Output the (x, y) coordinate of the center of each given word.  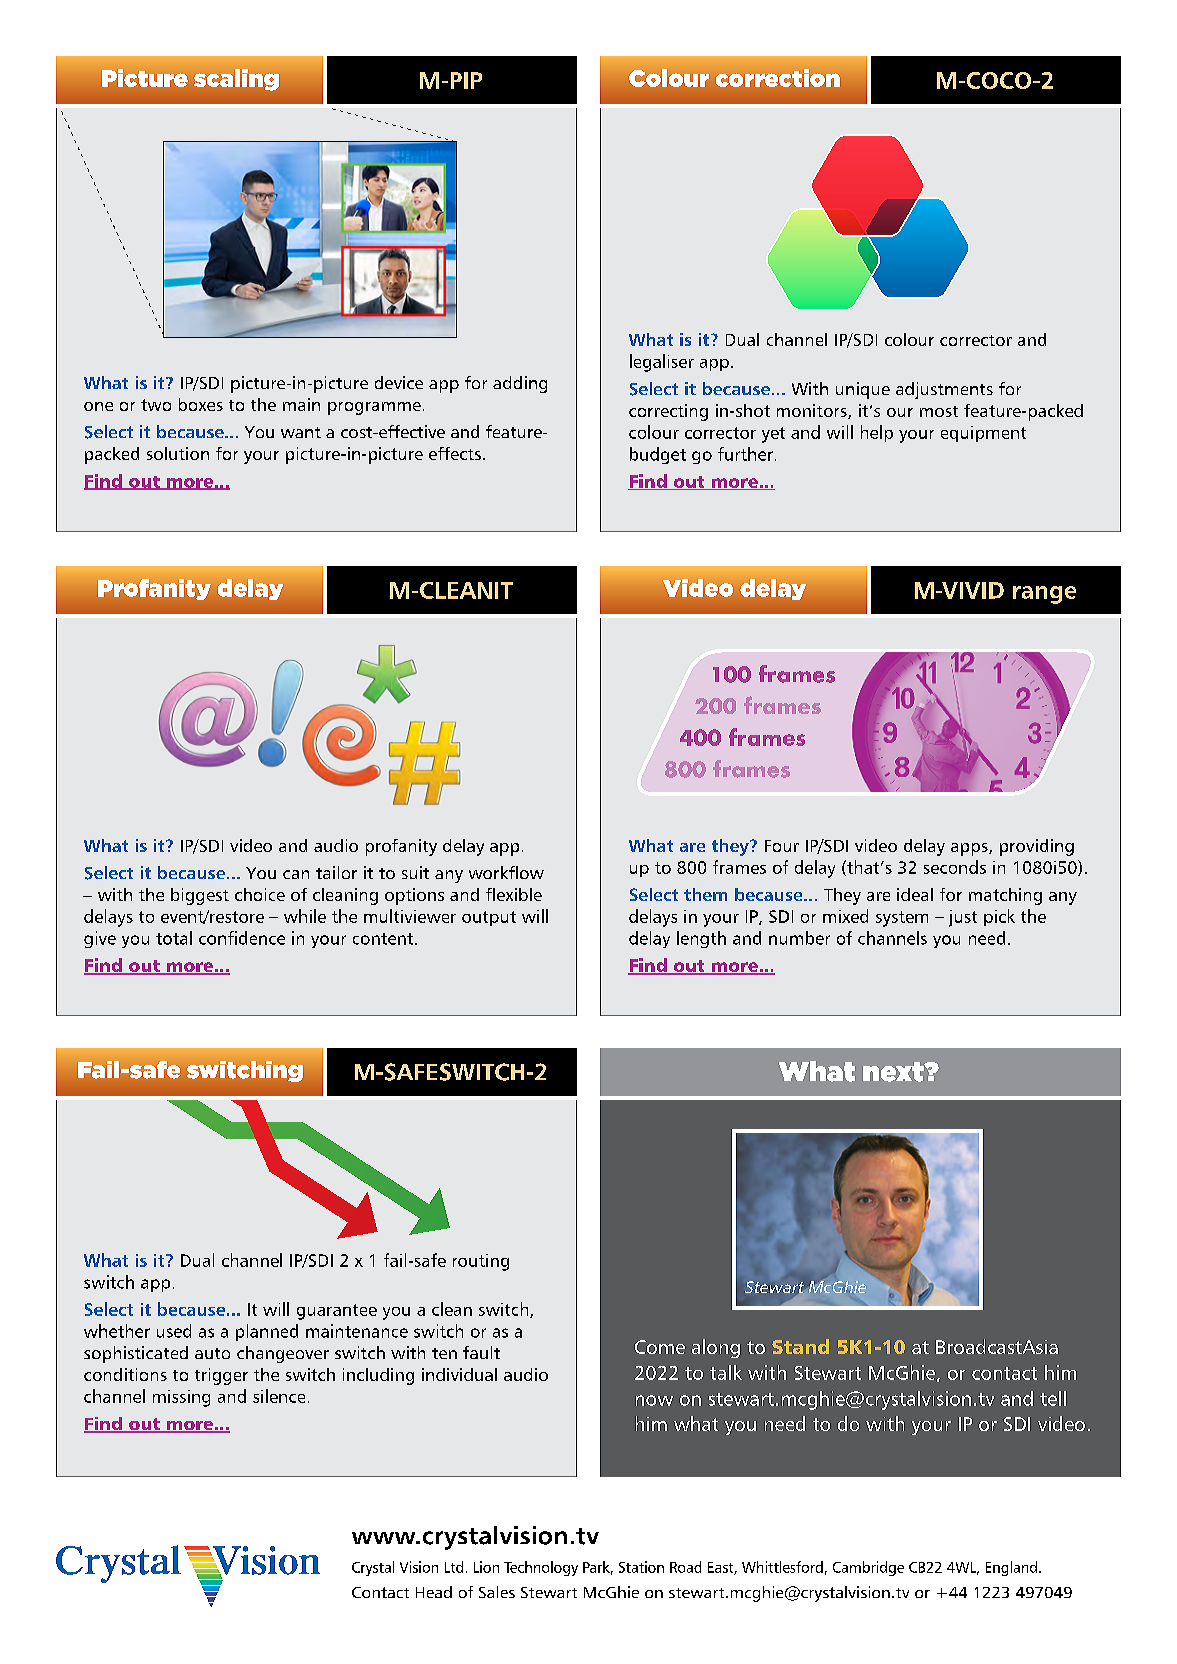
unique (863, 390)
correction (778, 78)
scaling (236, 80)
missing (181, 1398)
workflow (506, 872)
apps (970, 849)
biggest (200, 896)
